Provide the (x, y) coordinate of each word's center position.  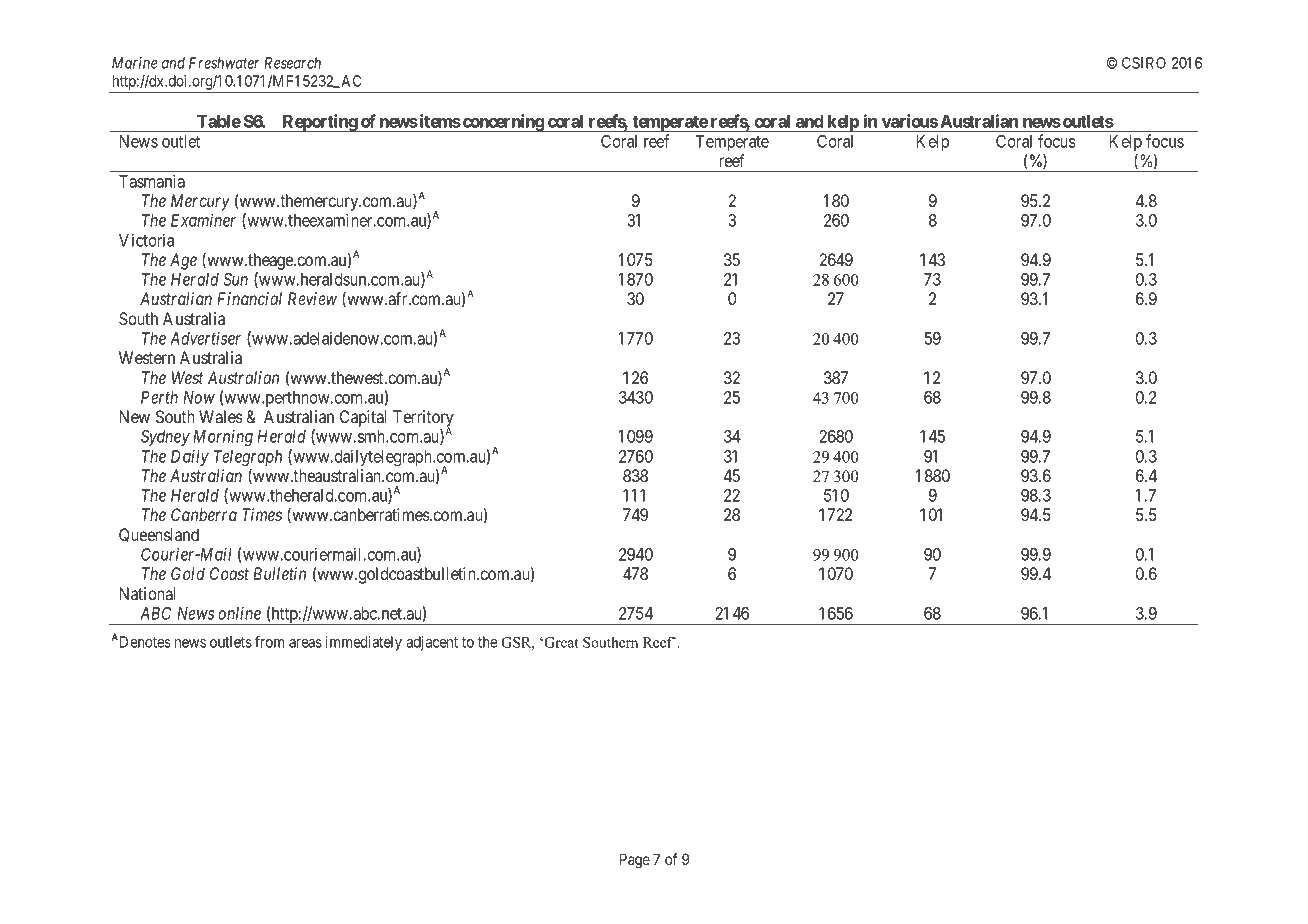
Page (635, 861)
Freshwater (224, 63)
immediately (363, 643)
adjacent (432, 643)
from (269, 641)
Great (560, 642)
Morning (223, 437)
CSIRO (1144, 63)
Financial (249, 298)
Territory (423, 419)
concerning (503, 123)
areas (305, 643)
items (439, 121)
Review (312, 298)
